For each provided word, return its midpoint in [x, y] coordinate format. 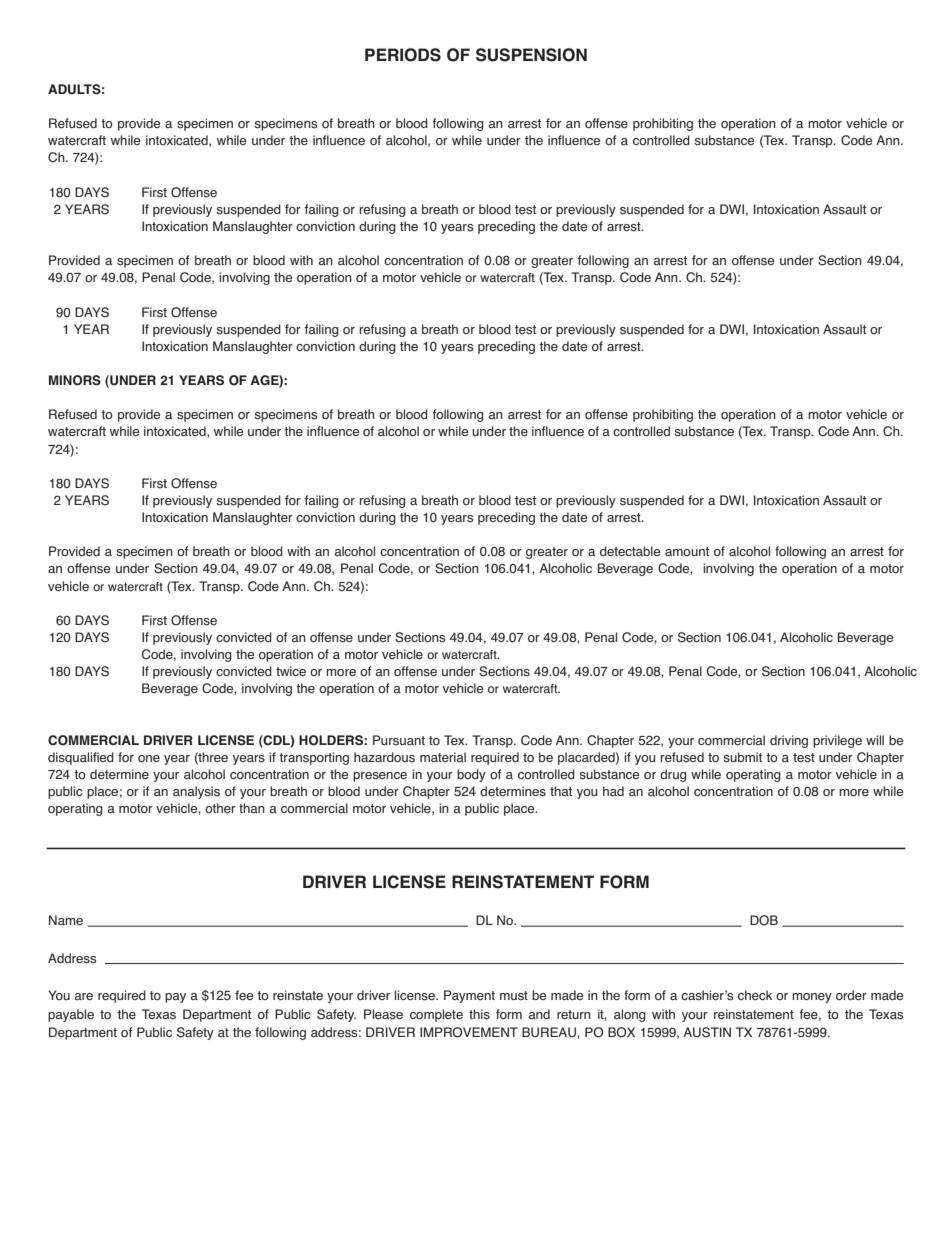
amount [687, 551]
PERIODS [403, 55]
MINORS [75, 380]
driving [789, 741]
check [755, 995]
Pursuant [399, 740]
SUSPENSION [531, 55]
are [84, 997]
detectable [630, 551]
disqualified [81, 758]
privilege [837, 741]
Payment [469, 996]
